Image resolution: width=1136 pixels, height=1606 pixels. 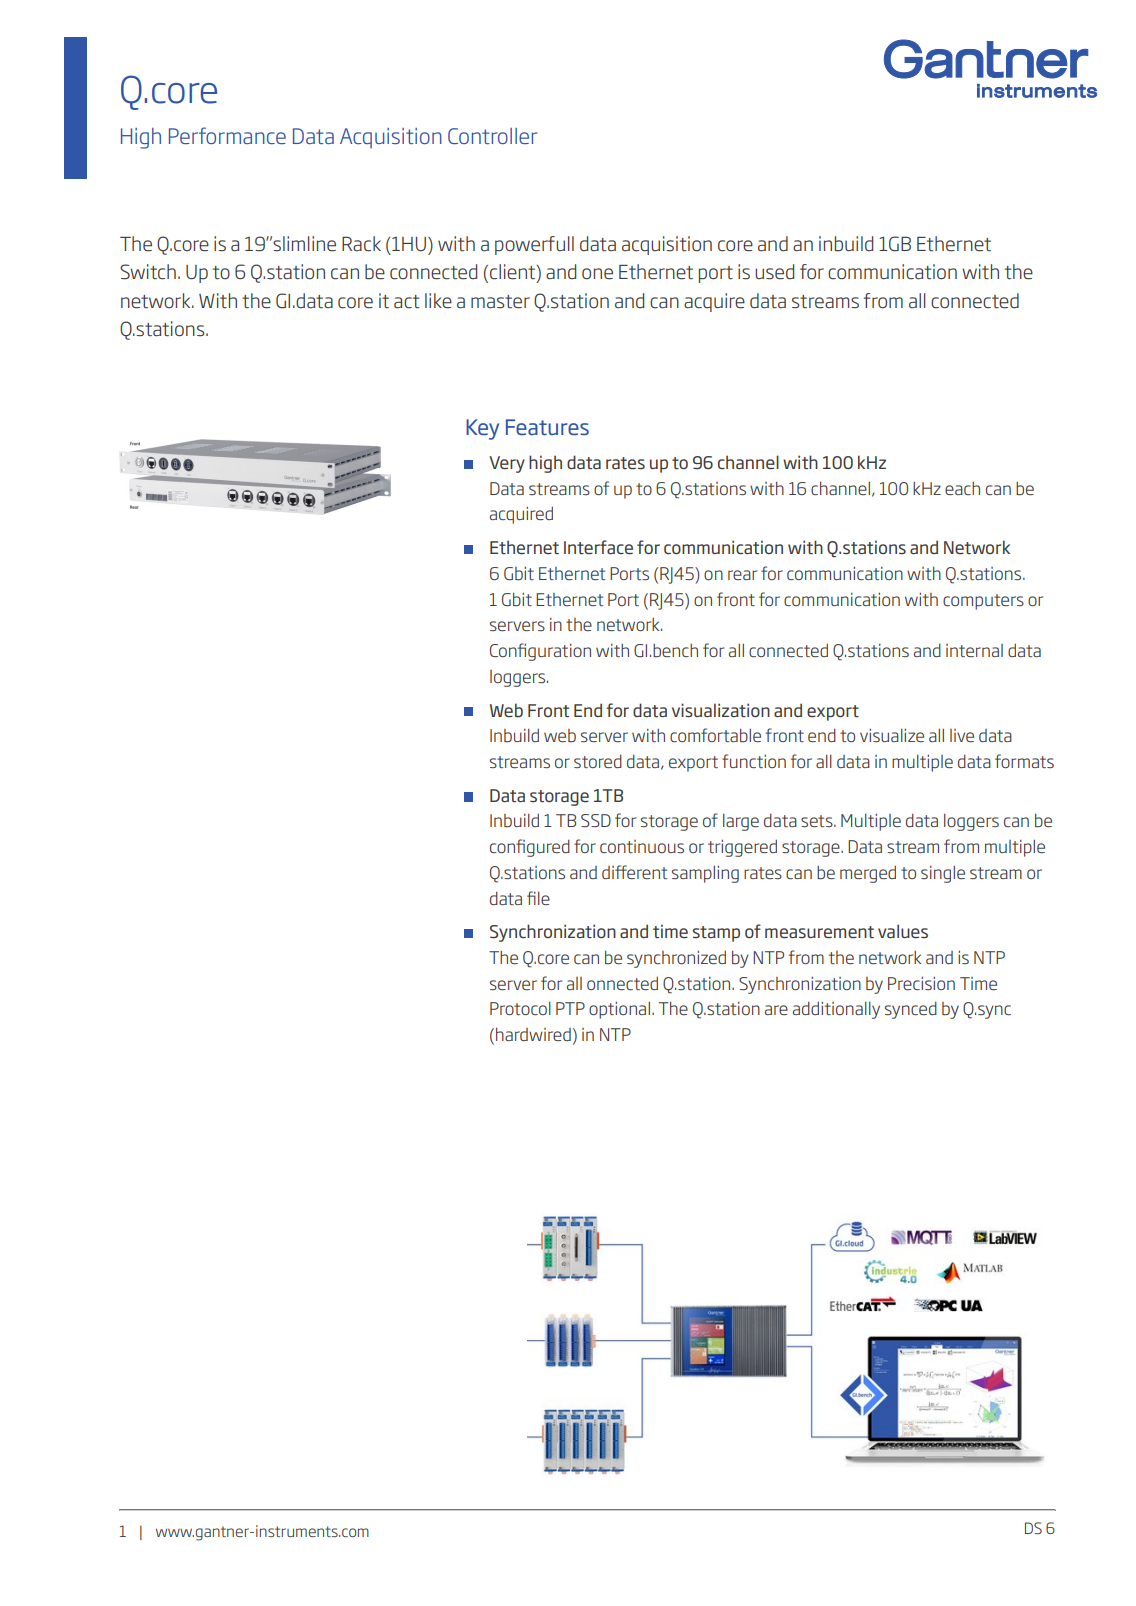 I want to click on used, so click(x=774, y=272).
